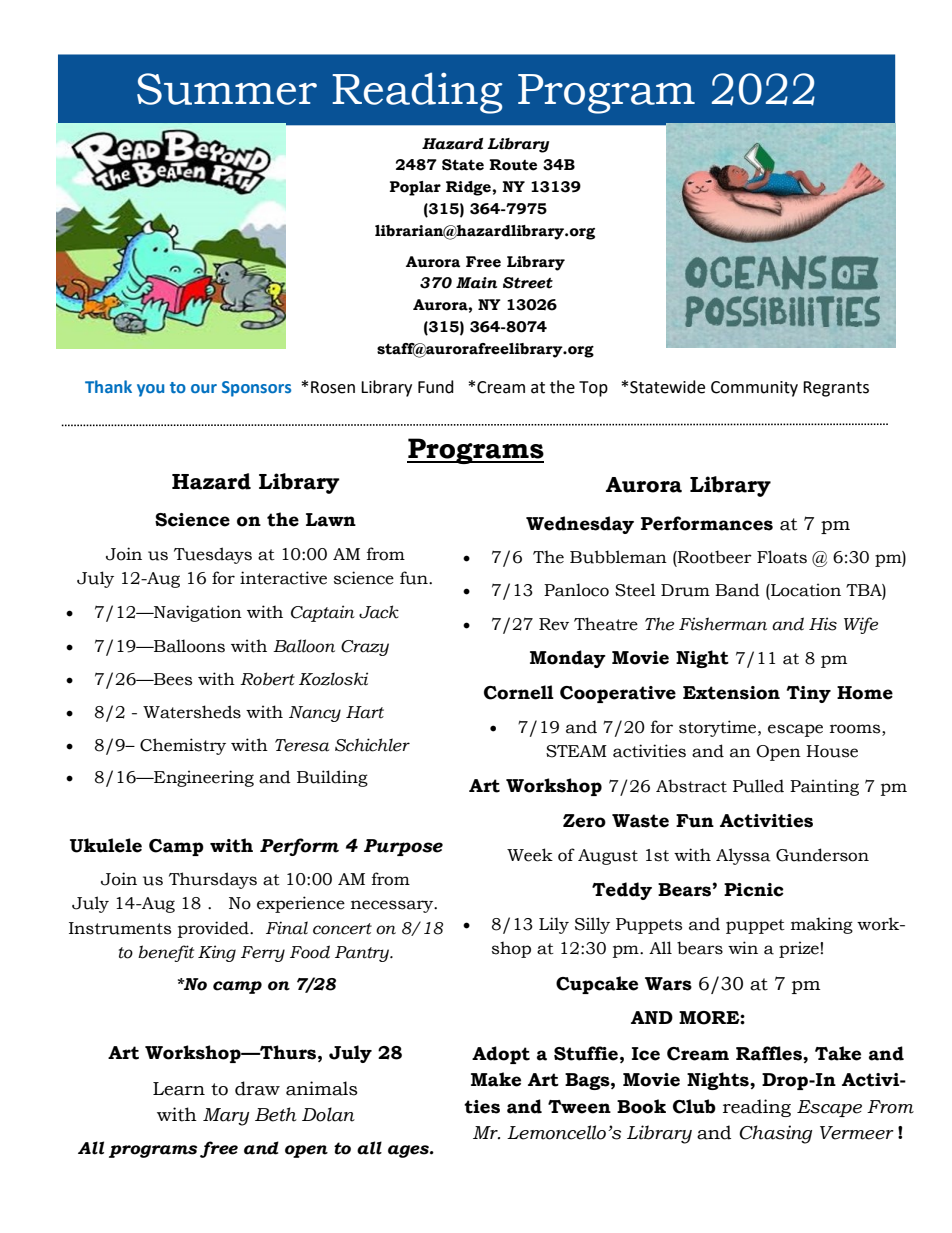 The width and height of the document is (952, 1233). Describe the element at coordinates (513, 165) in the document. I see `Route` at that location.
